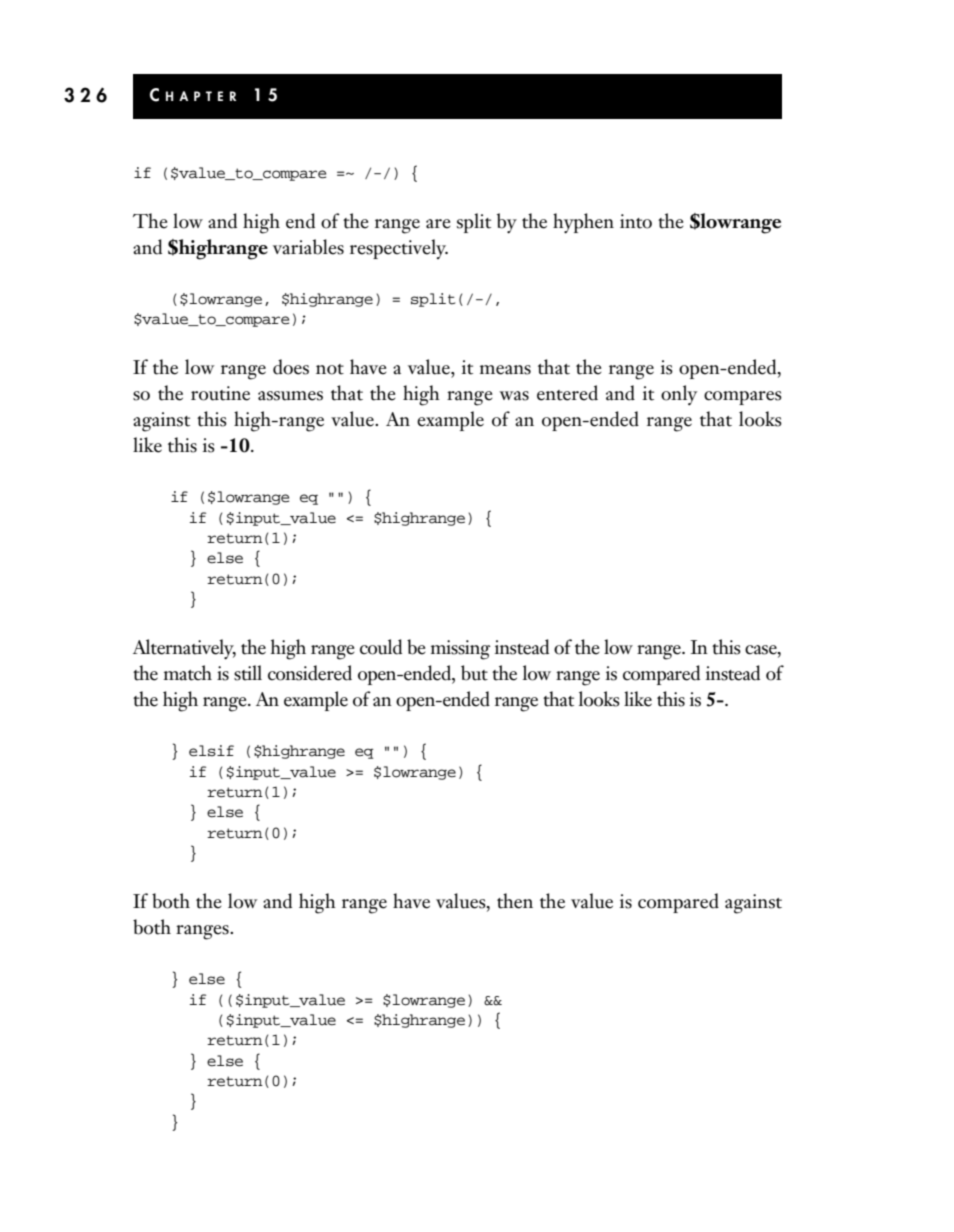 This page has height=1232, width=954. What do you see at coordinates (474, 673) in the page?
I see `but` at bounding box center [474, 673].
